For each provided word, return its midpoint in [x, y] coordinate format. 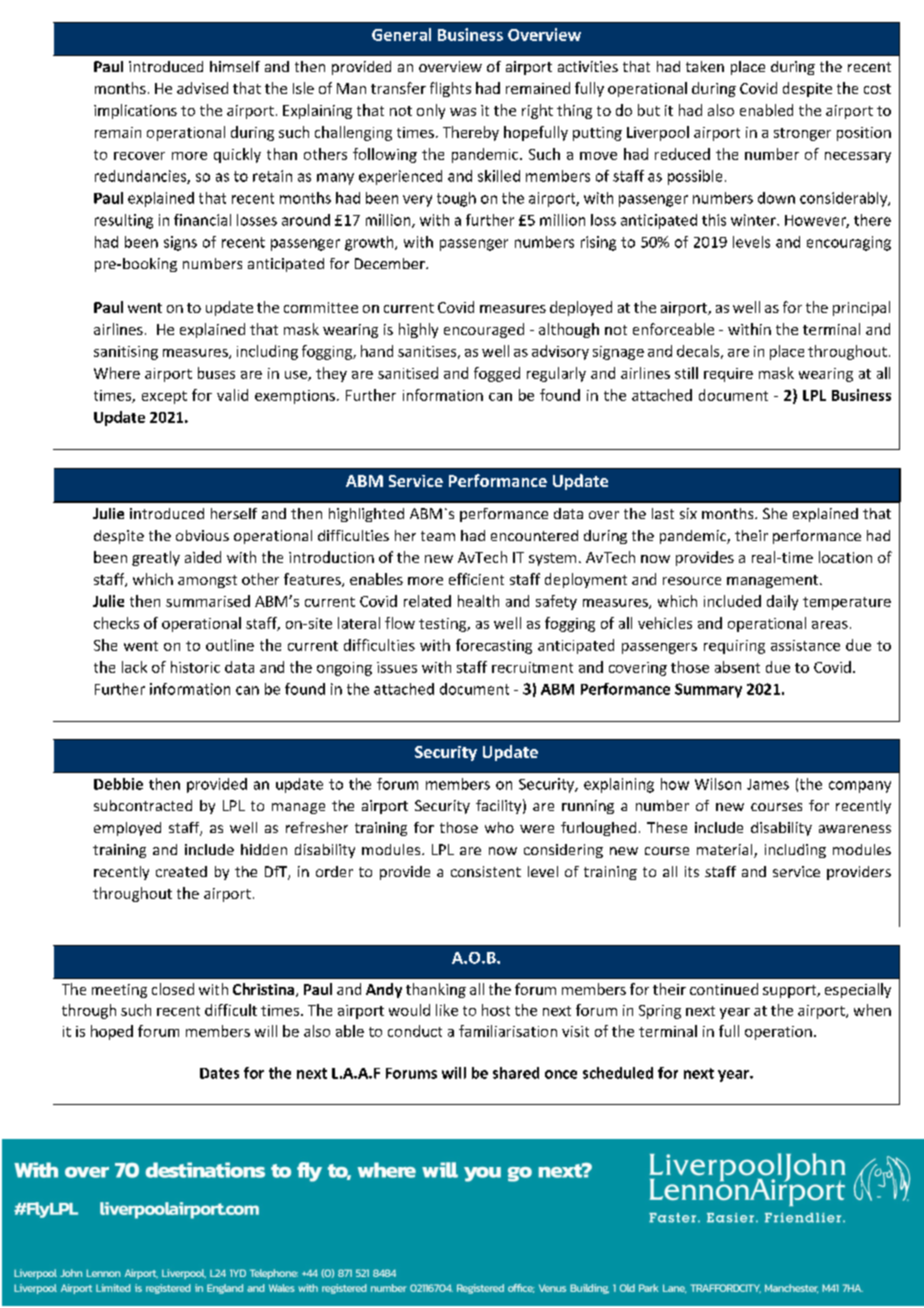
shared [516, 1073]
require [728, 375]
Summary [708, 690]
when [872, 1010]
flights [450, 89]
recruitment [532, 667]
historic [195, 667]
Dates [219, 1073]
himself [235, 66]
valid [232, 395]
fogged [497, 374]
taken [705, 66]
